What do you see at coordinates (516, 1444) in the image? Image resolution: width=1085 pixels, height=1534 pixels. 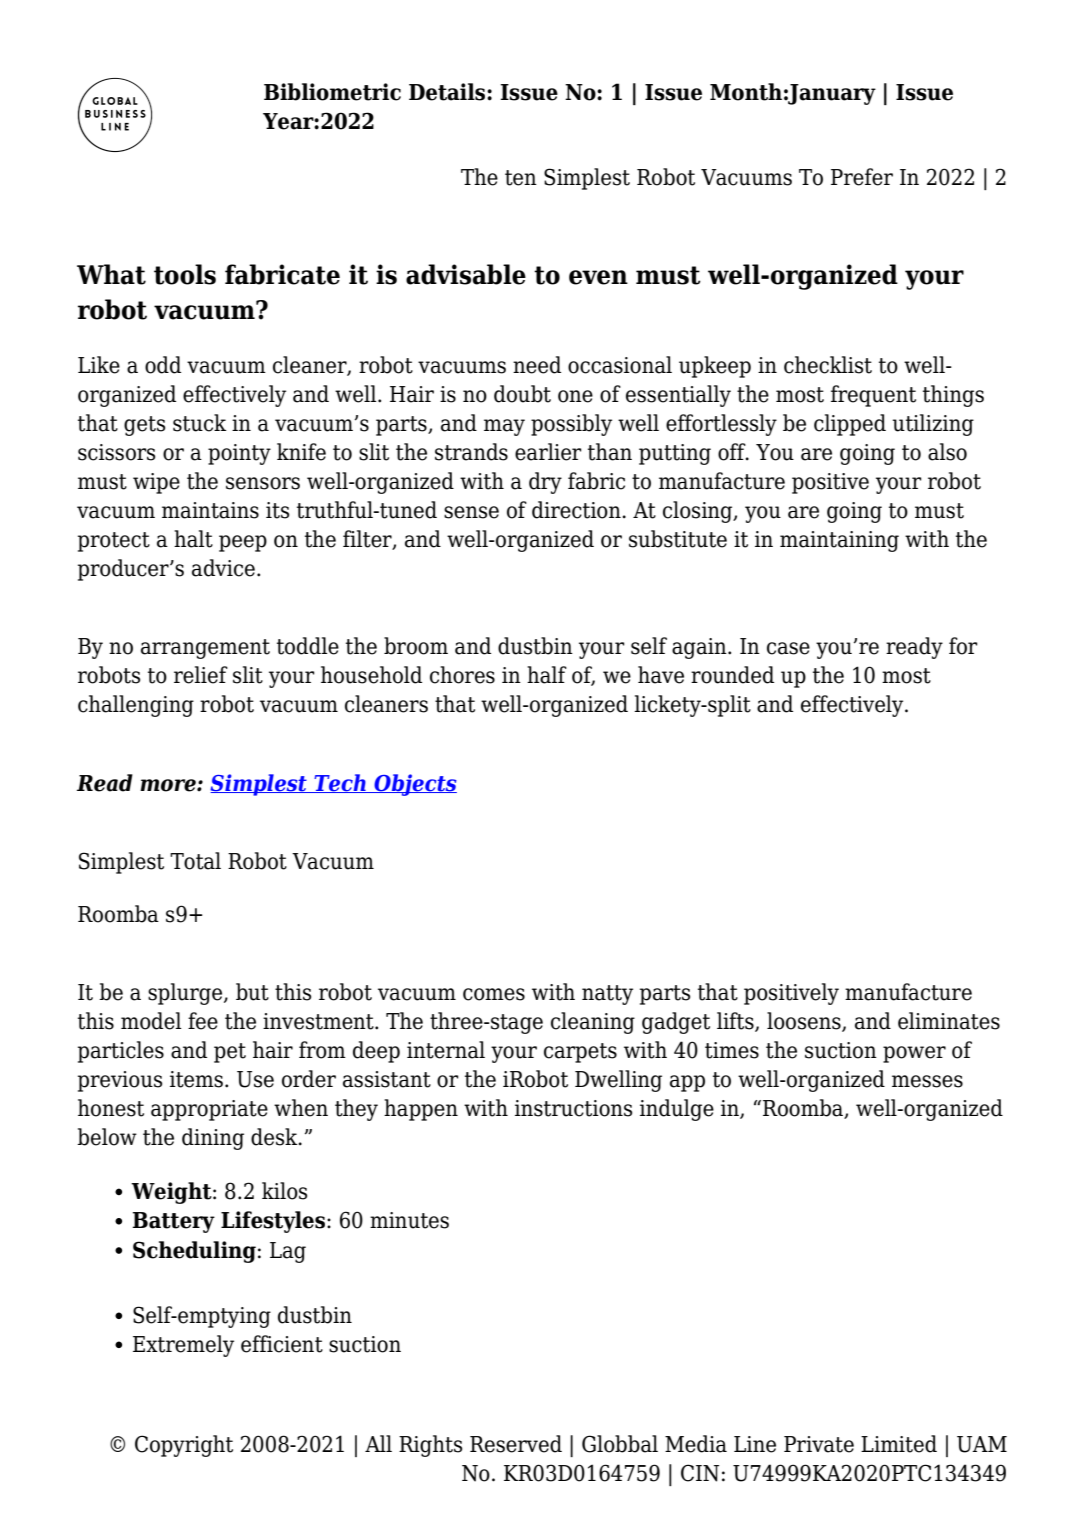 I see `Reserved` at bounding box center [516, 1444].
